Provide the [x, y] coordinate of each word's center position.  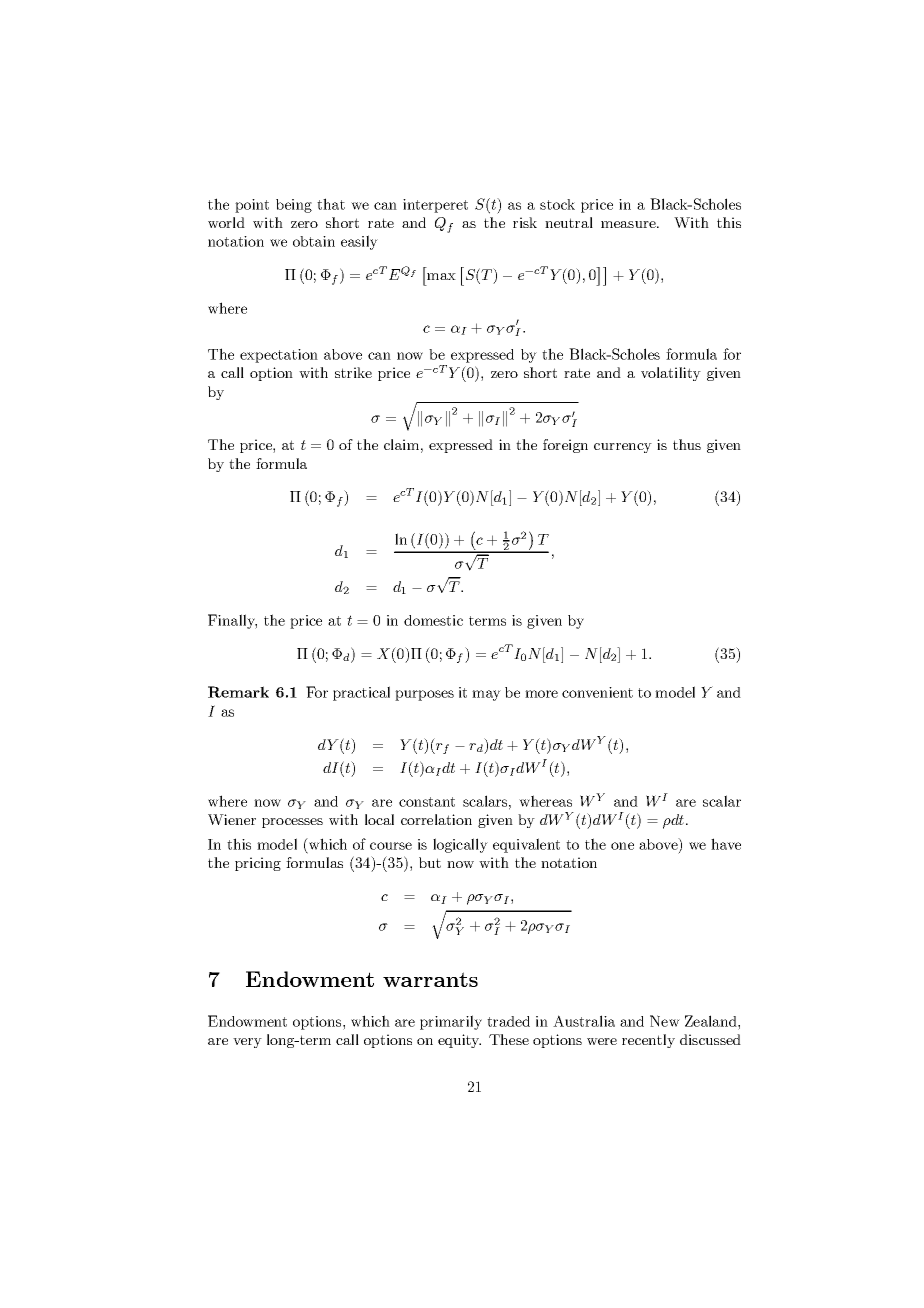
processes [292, 823]
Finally [232, 621]
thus [687, 444]
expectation [279, 356]
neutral [569, 222]
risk [525, 222]
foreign [565, 446]
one [622, 846]
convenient [597, 692]
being [294, 206]
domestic [433, 620]
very [247, 1043]
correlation [436, 819]
